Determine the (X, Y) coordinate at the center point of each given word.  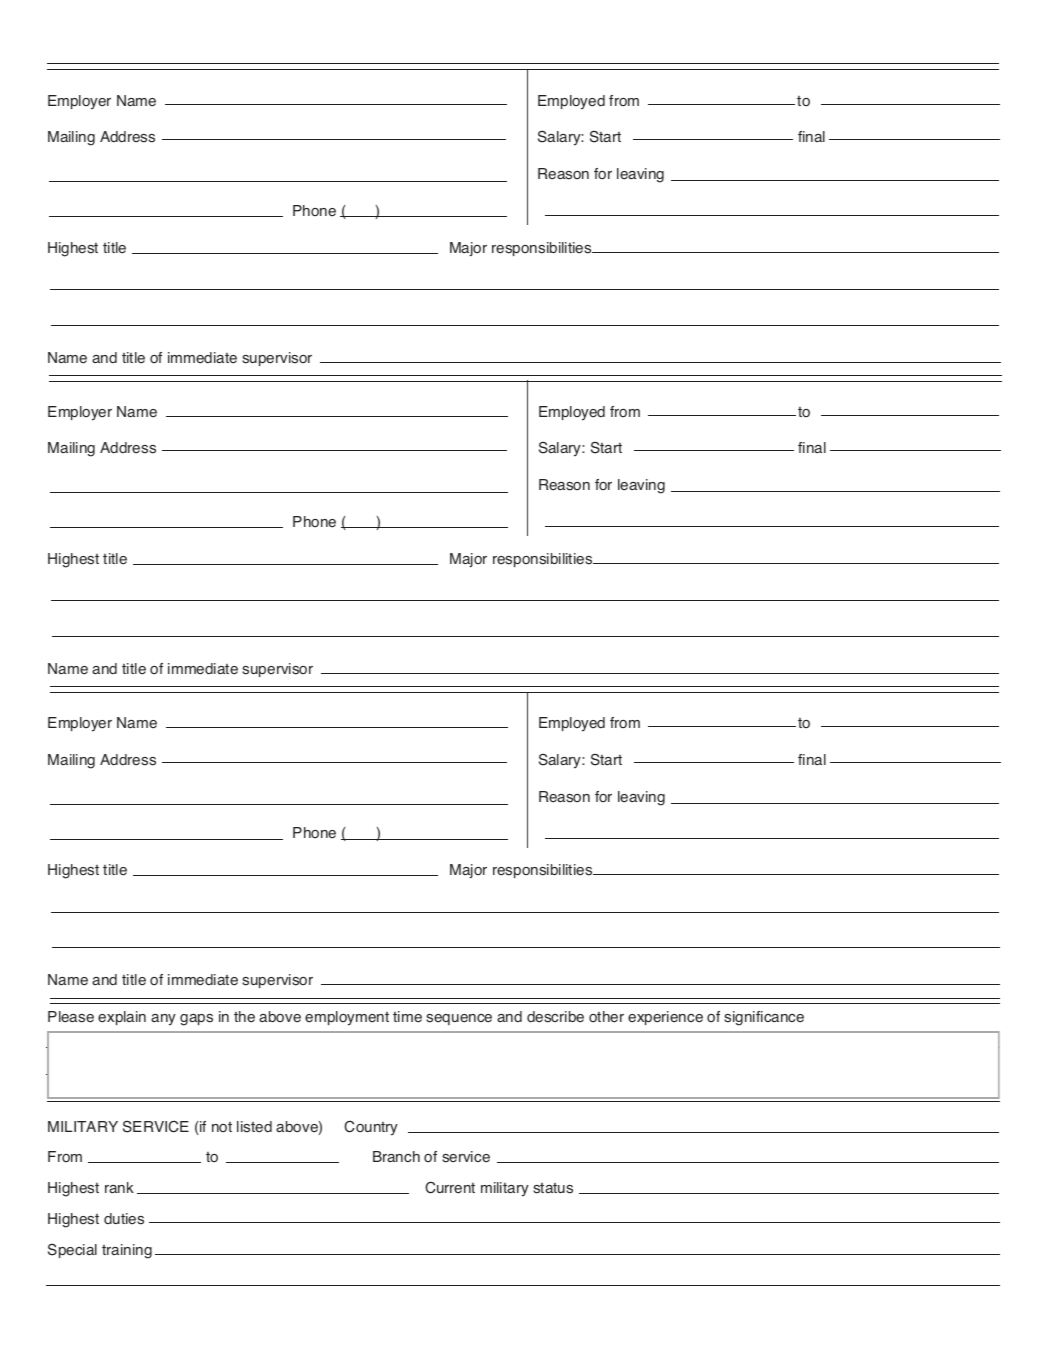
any (163, 1020)
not (222, 1127)
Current (450, 1188)
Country (371, 1128)
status (553, 1188)
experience (665, 1018)
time (407, 1017)
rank (119, 1187)
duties (124, 1219)
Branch (396, 1156)
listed (254, 1127)
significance (764, 1018)
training (127, 1251)
